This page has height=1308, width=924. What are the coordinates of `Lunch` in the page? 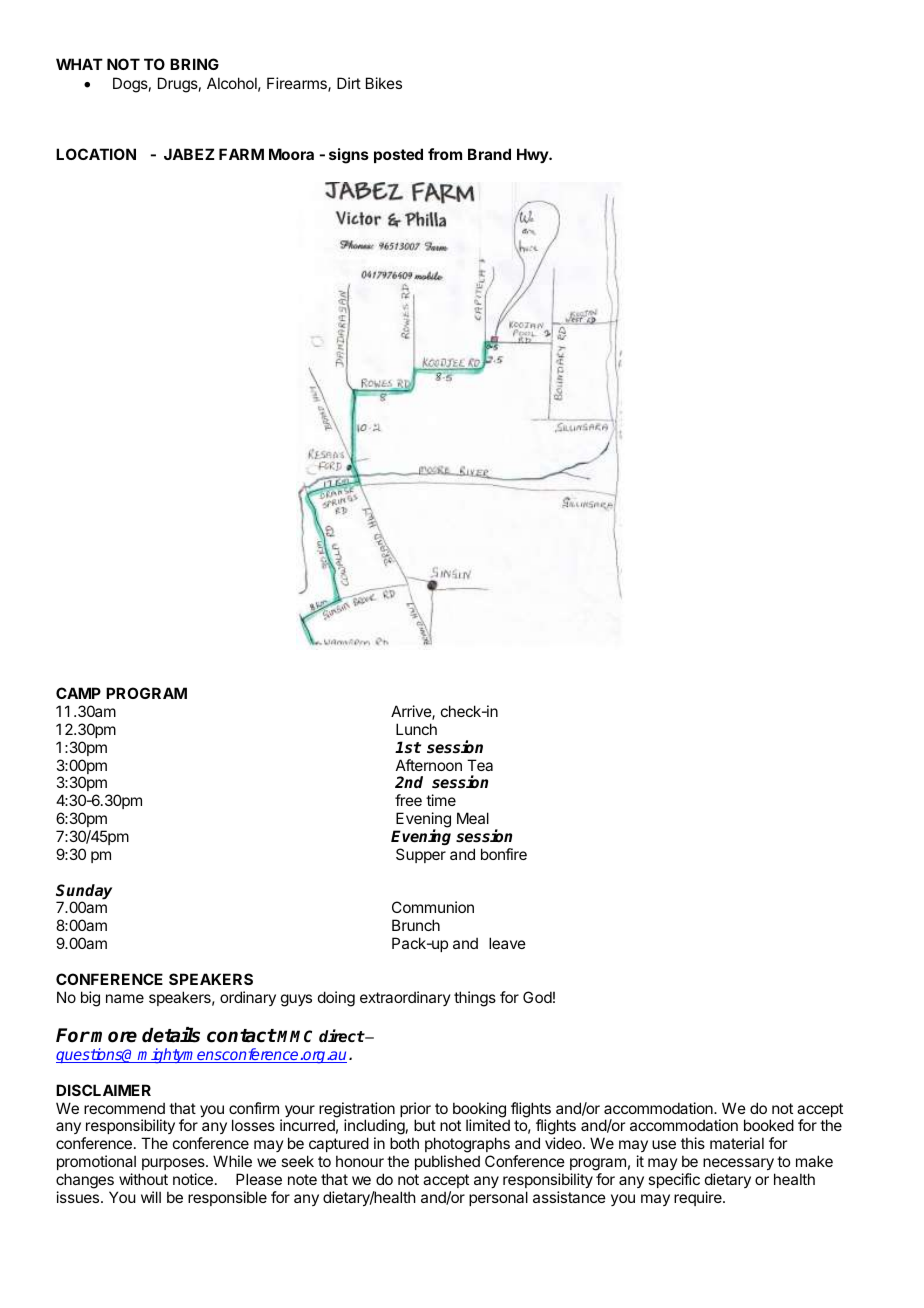 It's located at (416, 729).
